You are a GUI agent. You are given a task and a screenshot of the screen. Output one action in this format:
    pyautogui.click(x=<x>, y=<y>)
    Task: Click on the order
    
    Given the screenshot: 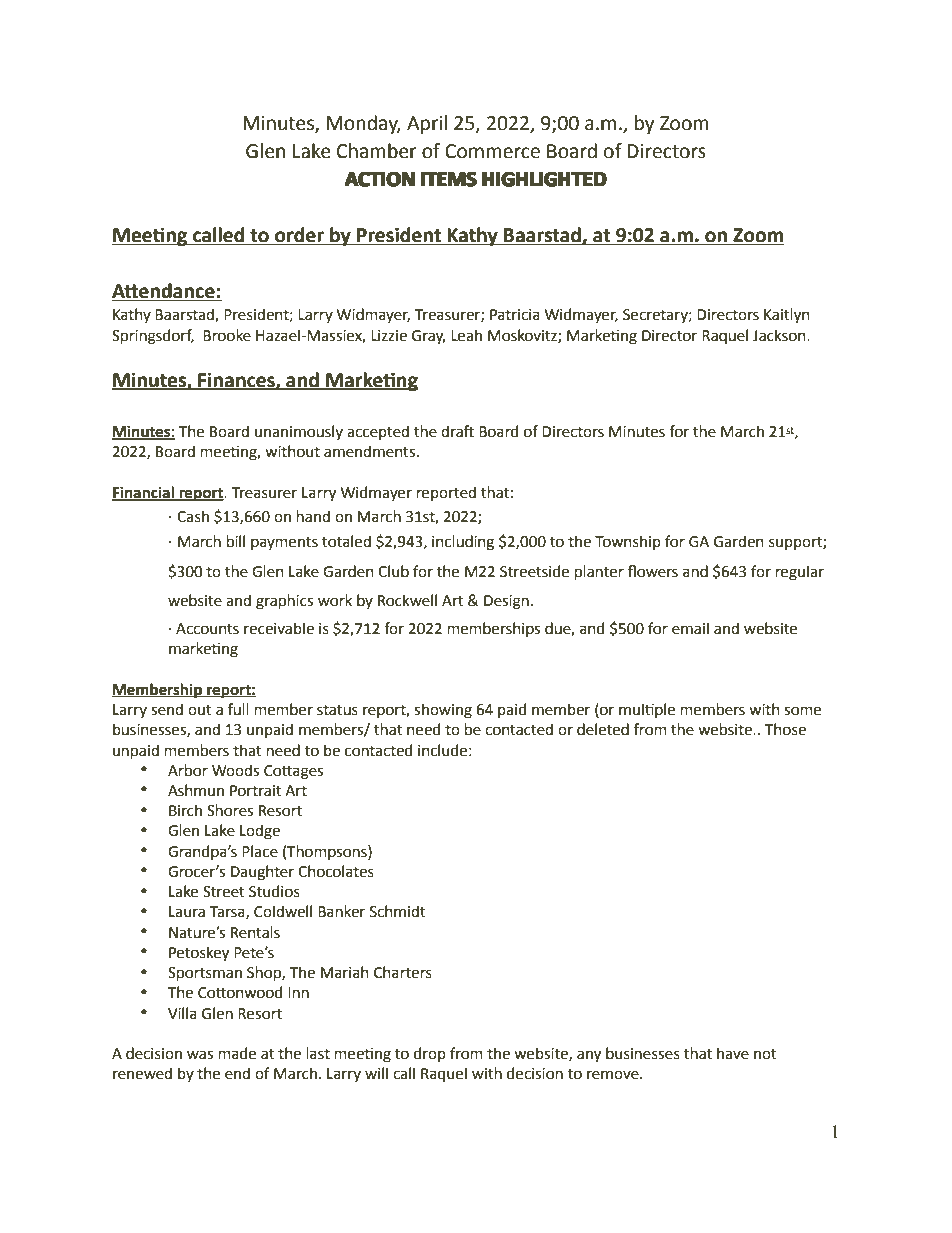 What is the action you would take?
    pyautogui.click(x=299, y=236)
